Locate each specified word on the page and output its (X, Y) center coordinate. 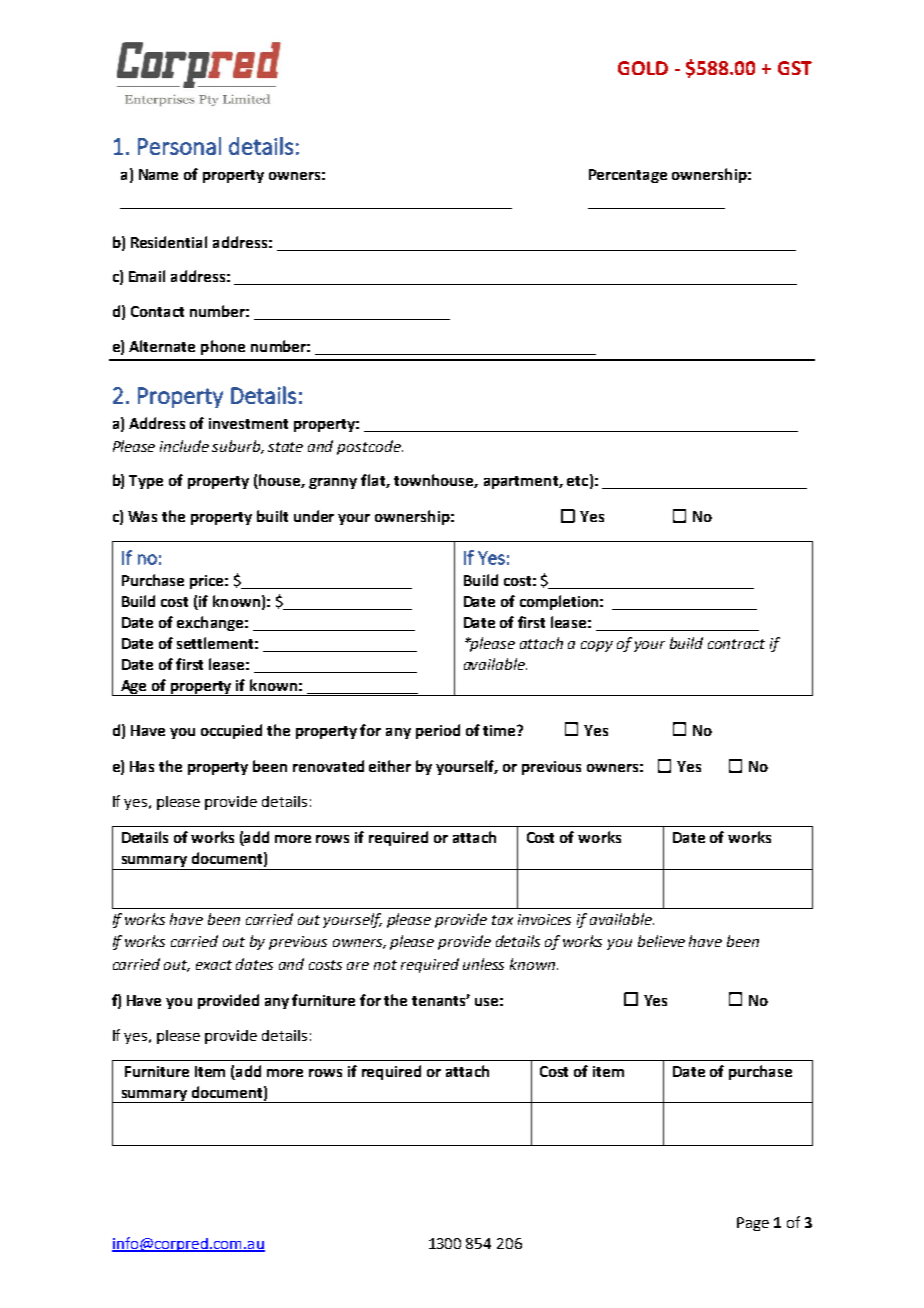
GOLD (643, 68)
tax (502, 920)
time (500, 730)
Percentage (628, 176)
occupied (231, 731)
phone (223, 347)
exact (214, 965)
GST (795, 68)
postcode (370, 447)
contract (736, 644)
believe (661, 941)
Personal (179, 146)
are (358, 966)
